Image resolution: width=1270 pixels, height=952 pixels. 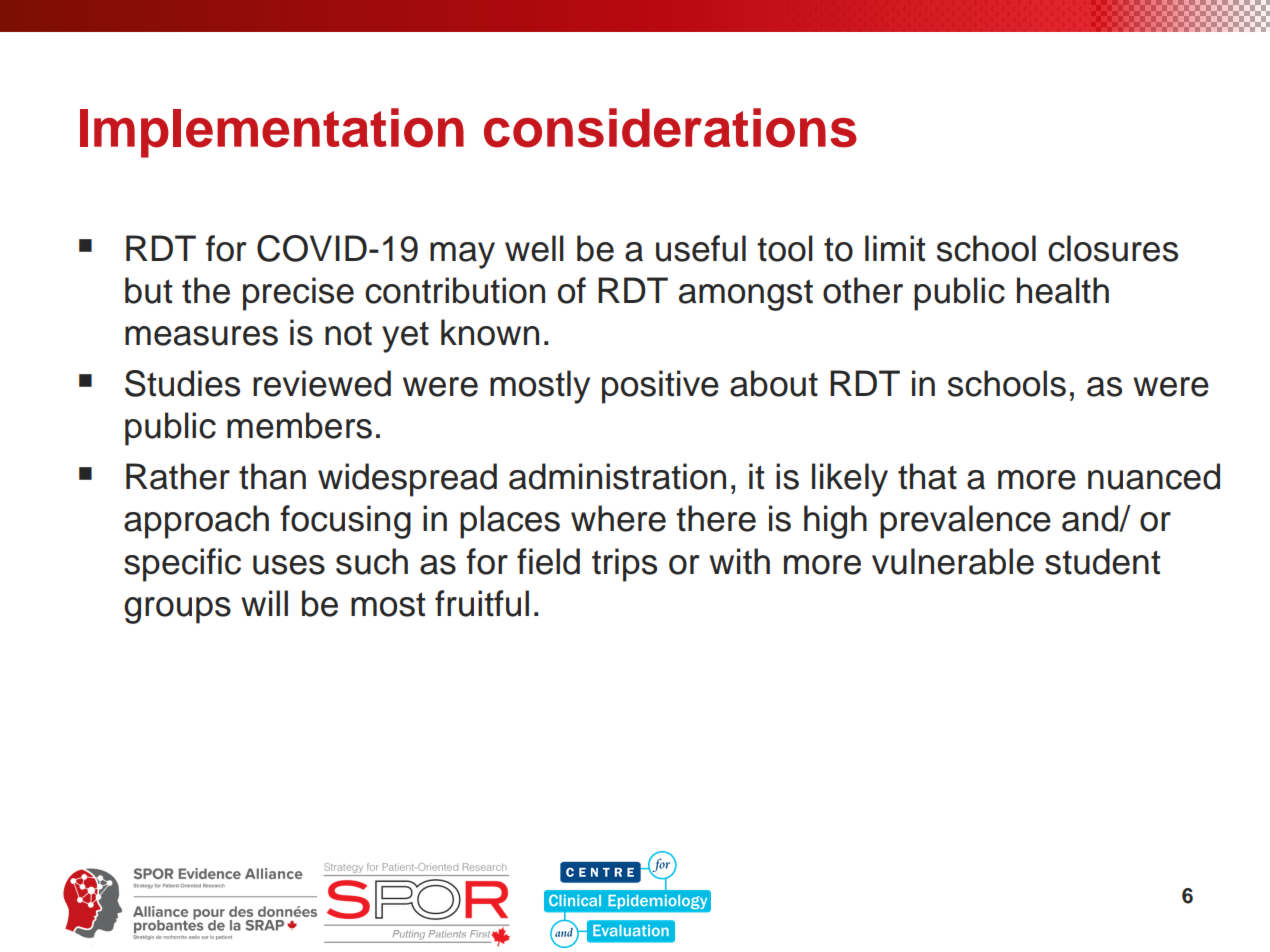 I want to click on health, so click(x=1063, y=290).
